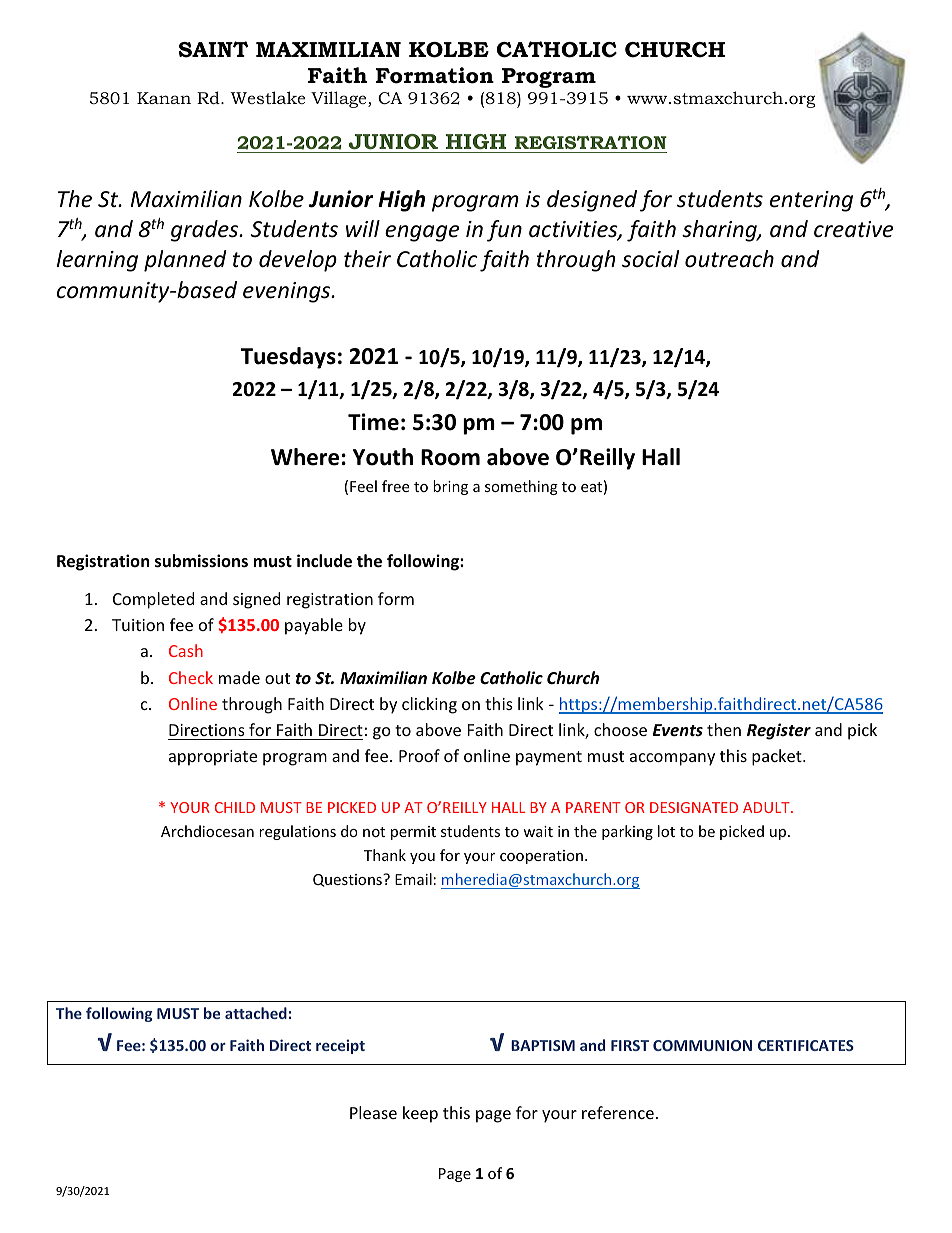  Describe the element at coordinates (420, 1114) in the screenshot. I see `keep` at that location.
